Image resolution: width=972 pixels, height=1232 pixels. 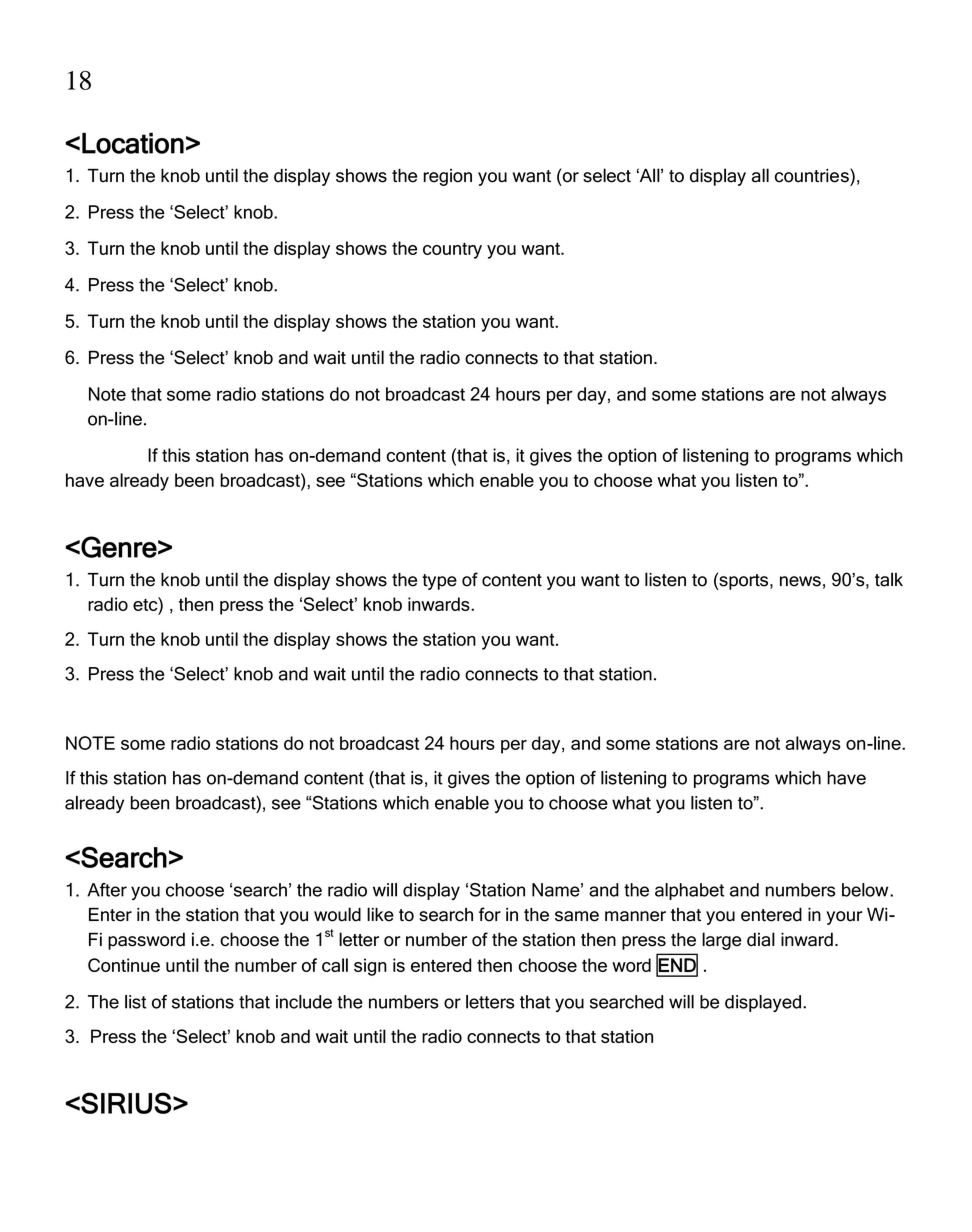 I want to click on countries, so click(x=813, y=175).
